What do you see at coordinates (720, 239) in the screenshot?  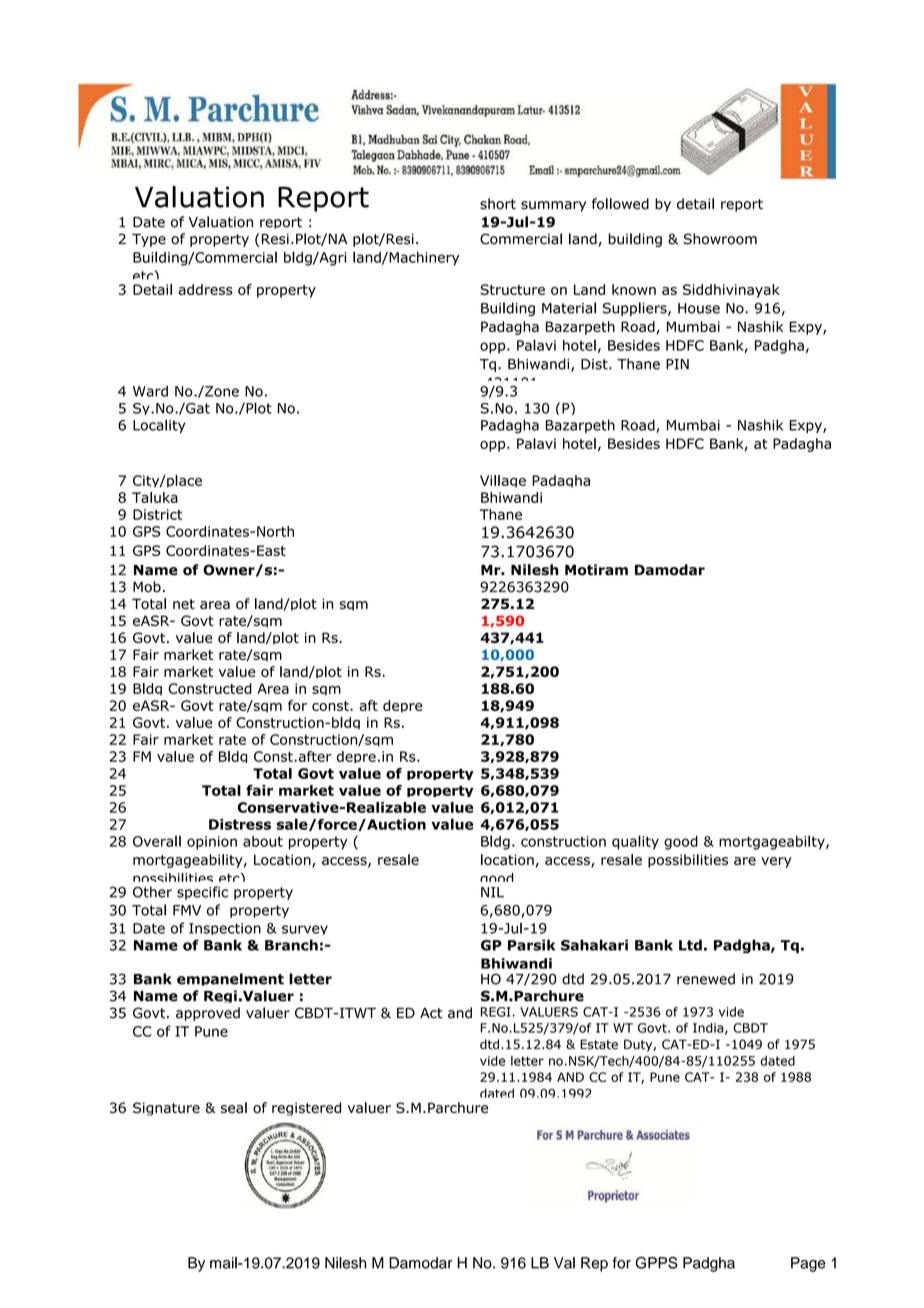 I see `Showroom` at bounding box center [720, 239].
